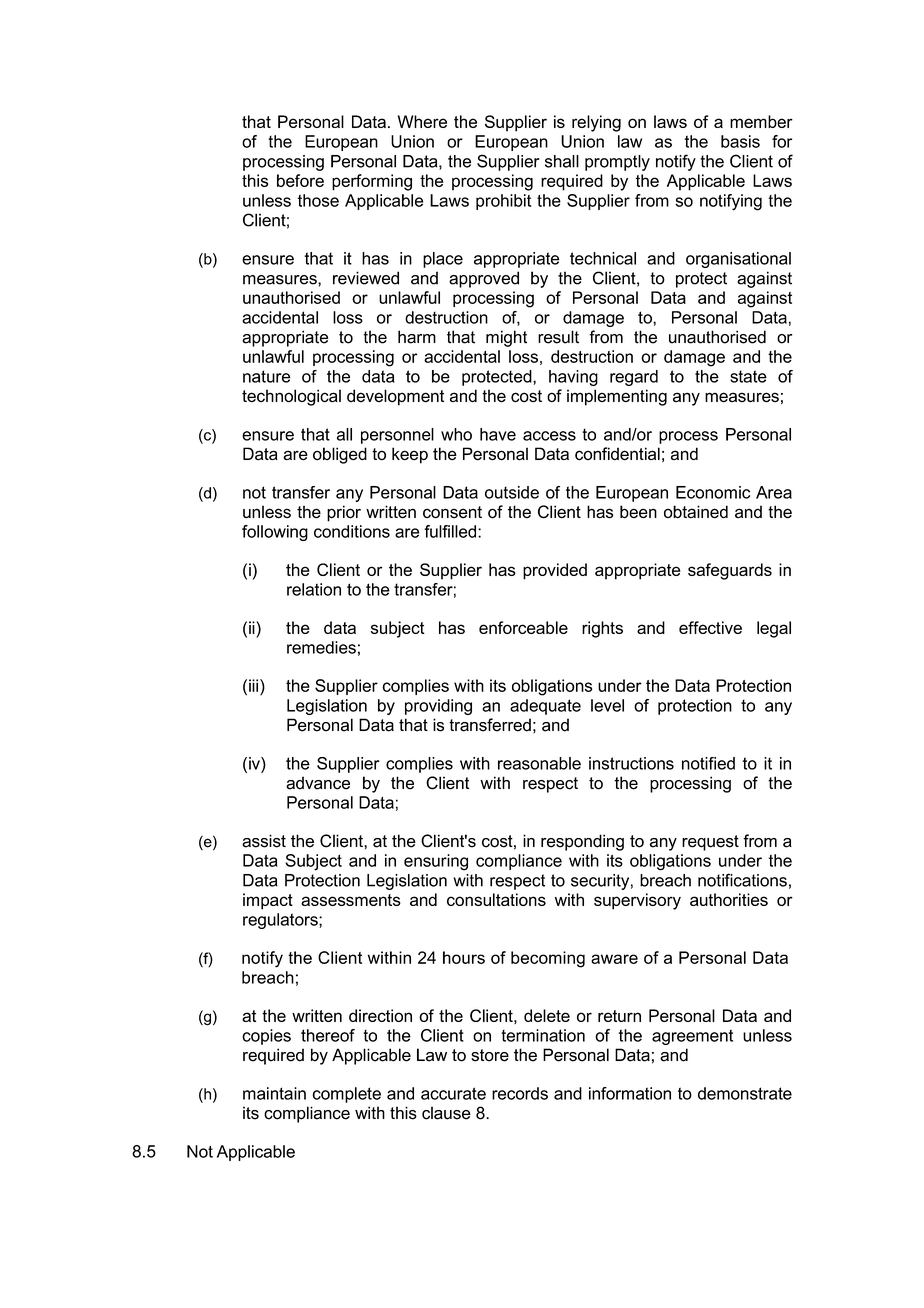 The width and height of the screenshot is (924, 1308). Describe the element at coordinates (713, 492) in the screenshot. I see `Economic` at that location.
